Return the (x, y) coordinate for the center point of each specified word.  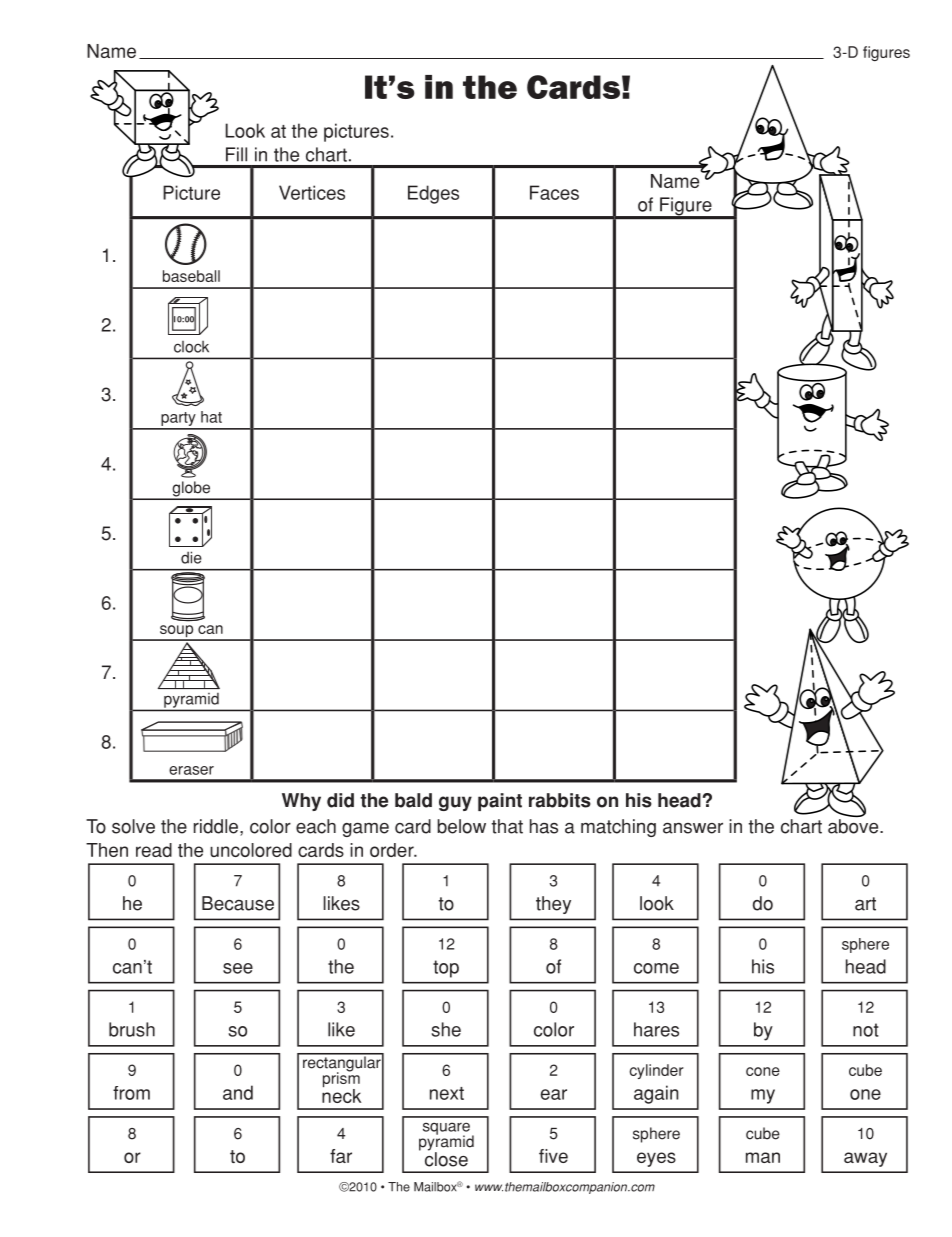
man (763, 1157)
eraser (191, 770)
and (238, 1092)
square (446, 1129)
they (553, 905)
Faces (554, 192)
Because (238, 903)
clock (191, 347)
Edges (433, 194)
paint (500, 802)
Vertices (312, 192)
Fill (236, 154)
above (854, 826)
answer (693, 828)
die (191, 557)
